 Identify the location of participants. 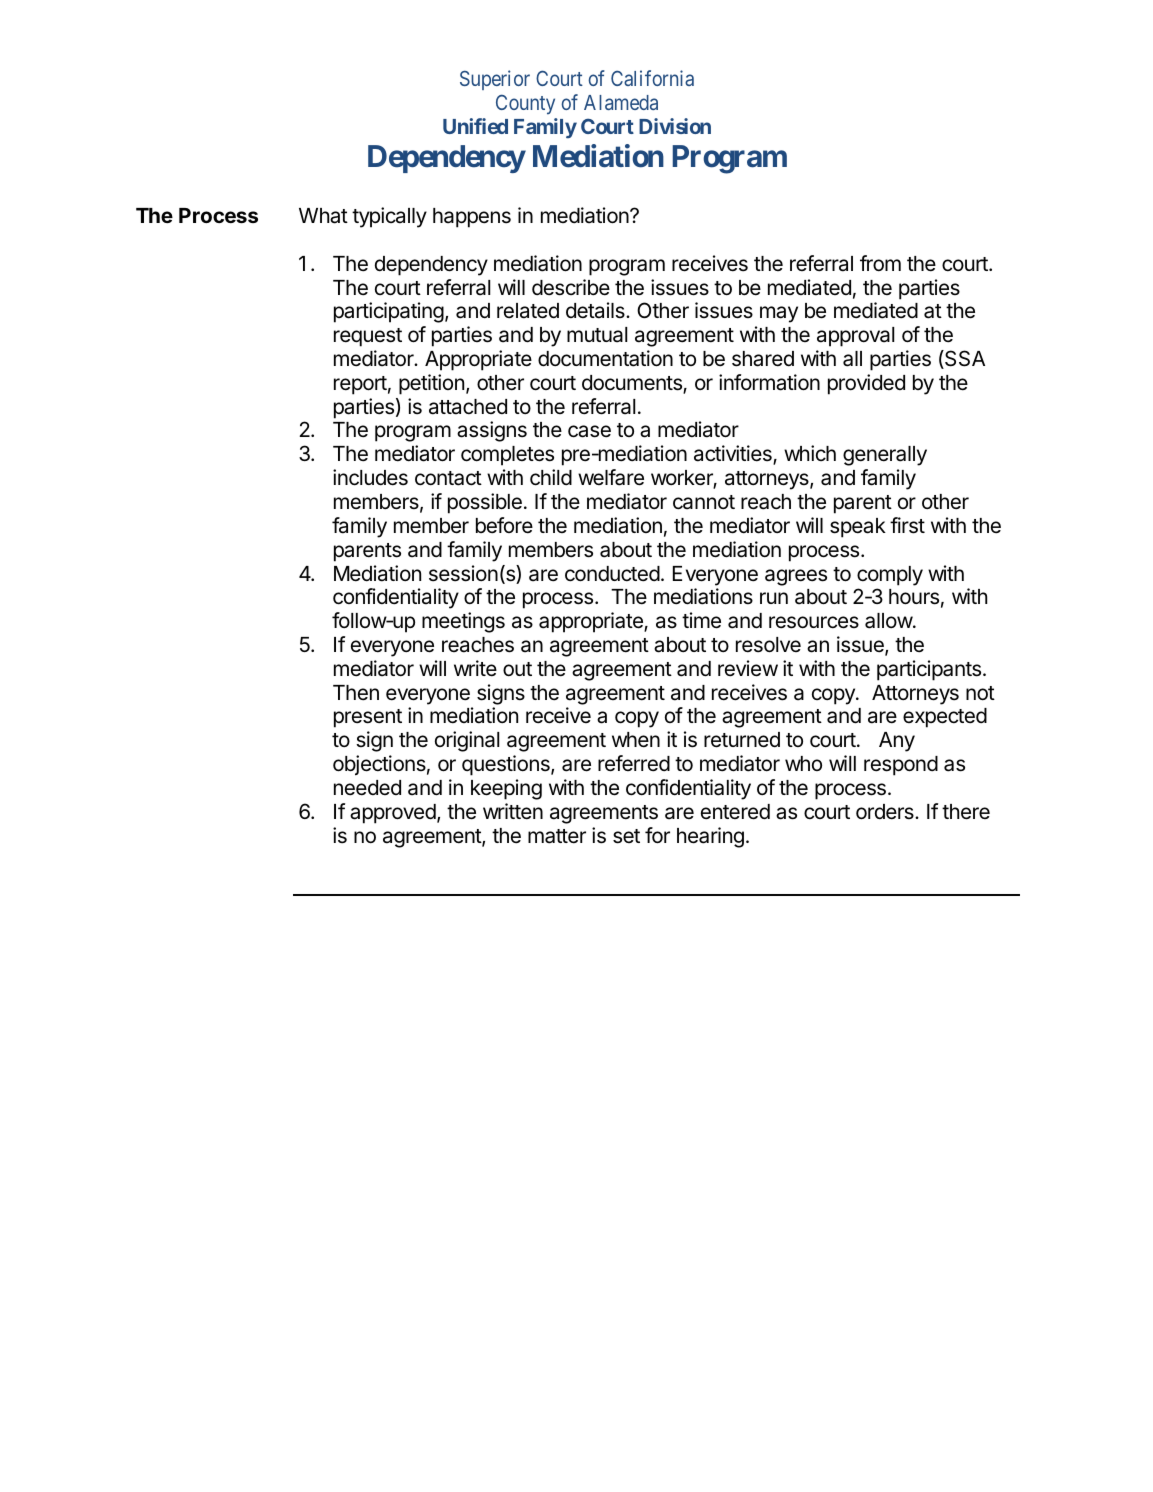
(930, 670).
